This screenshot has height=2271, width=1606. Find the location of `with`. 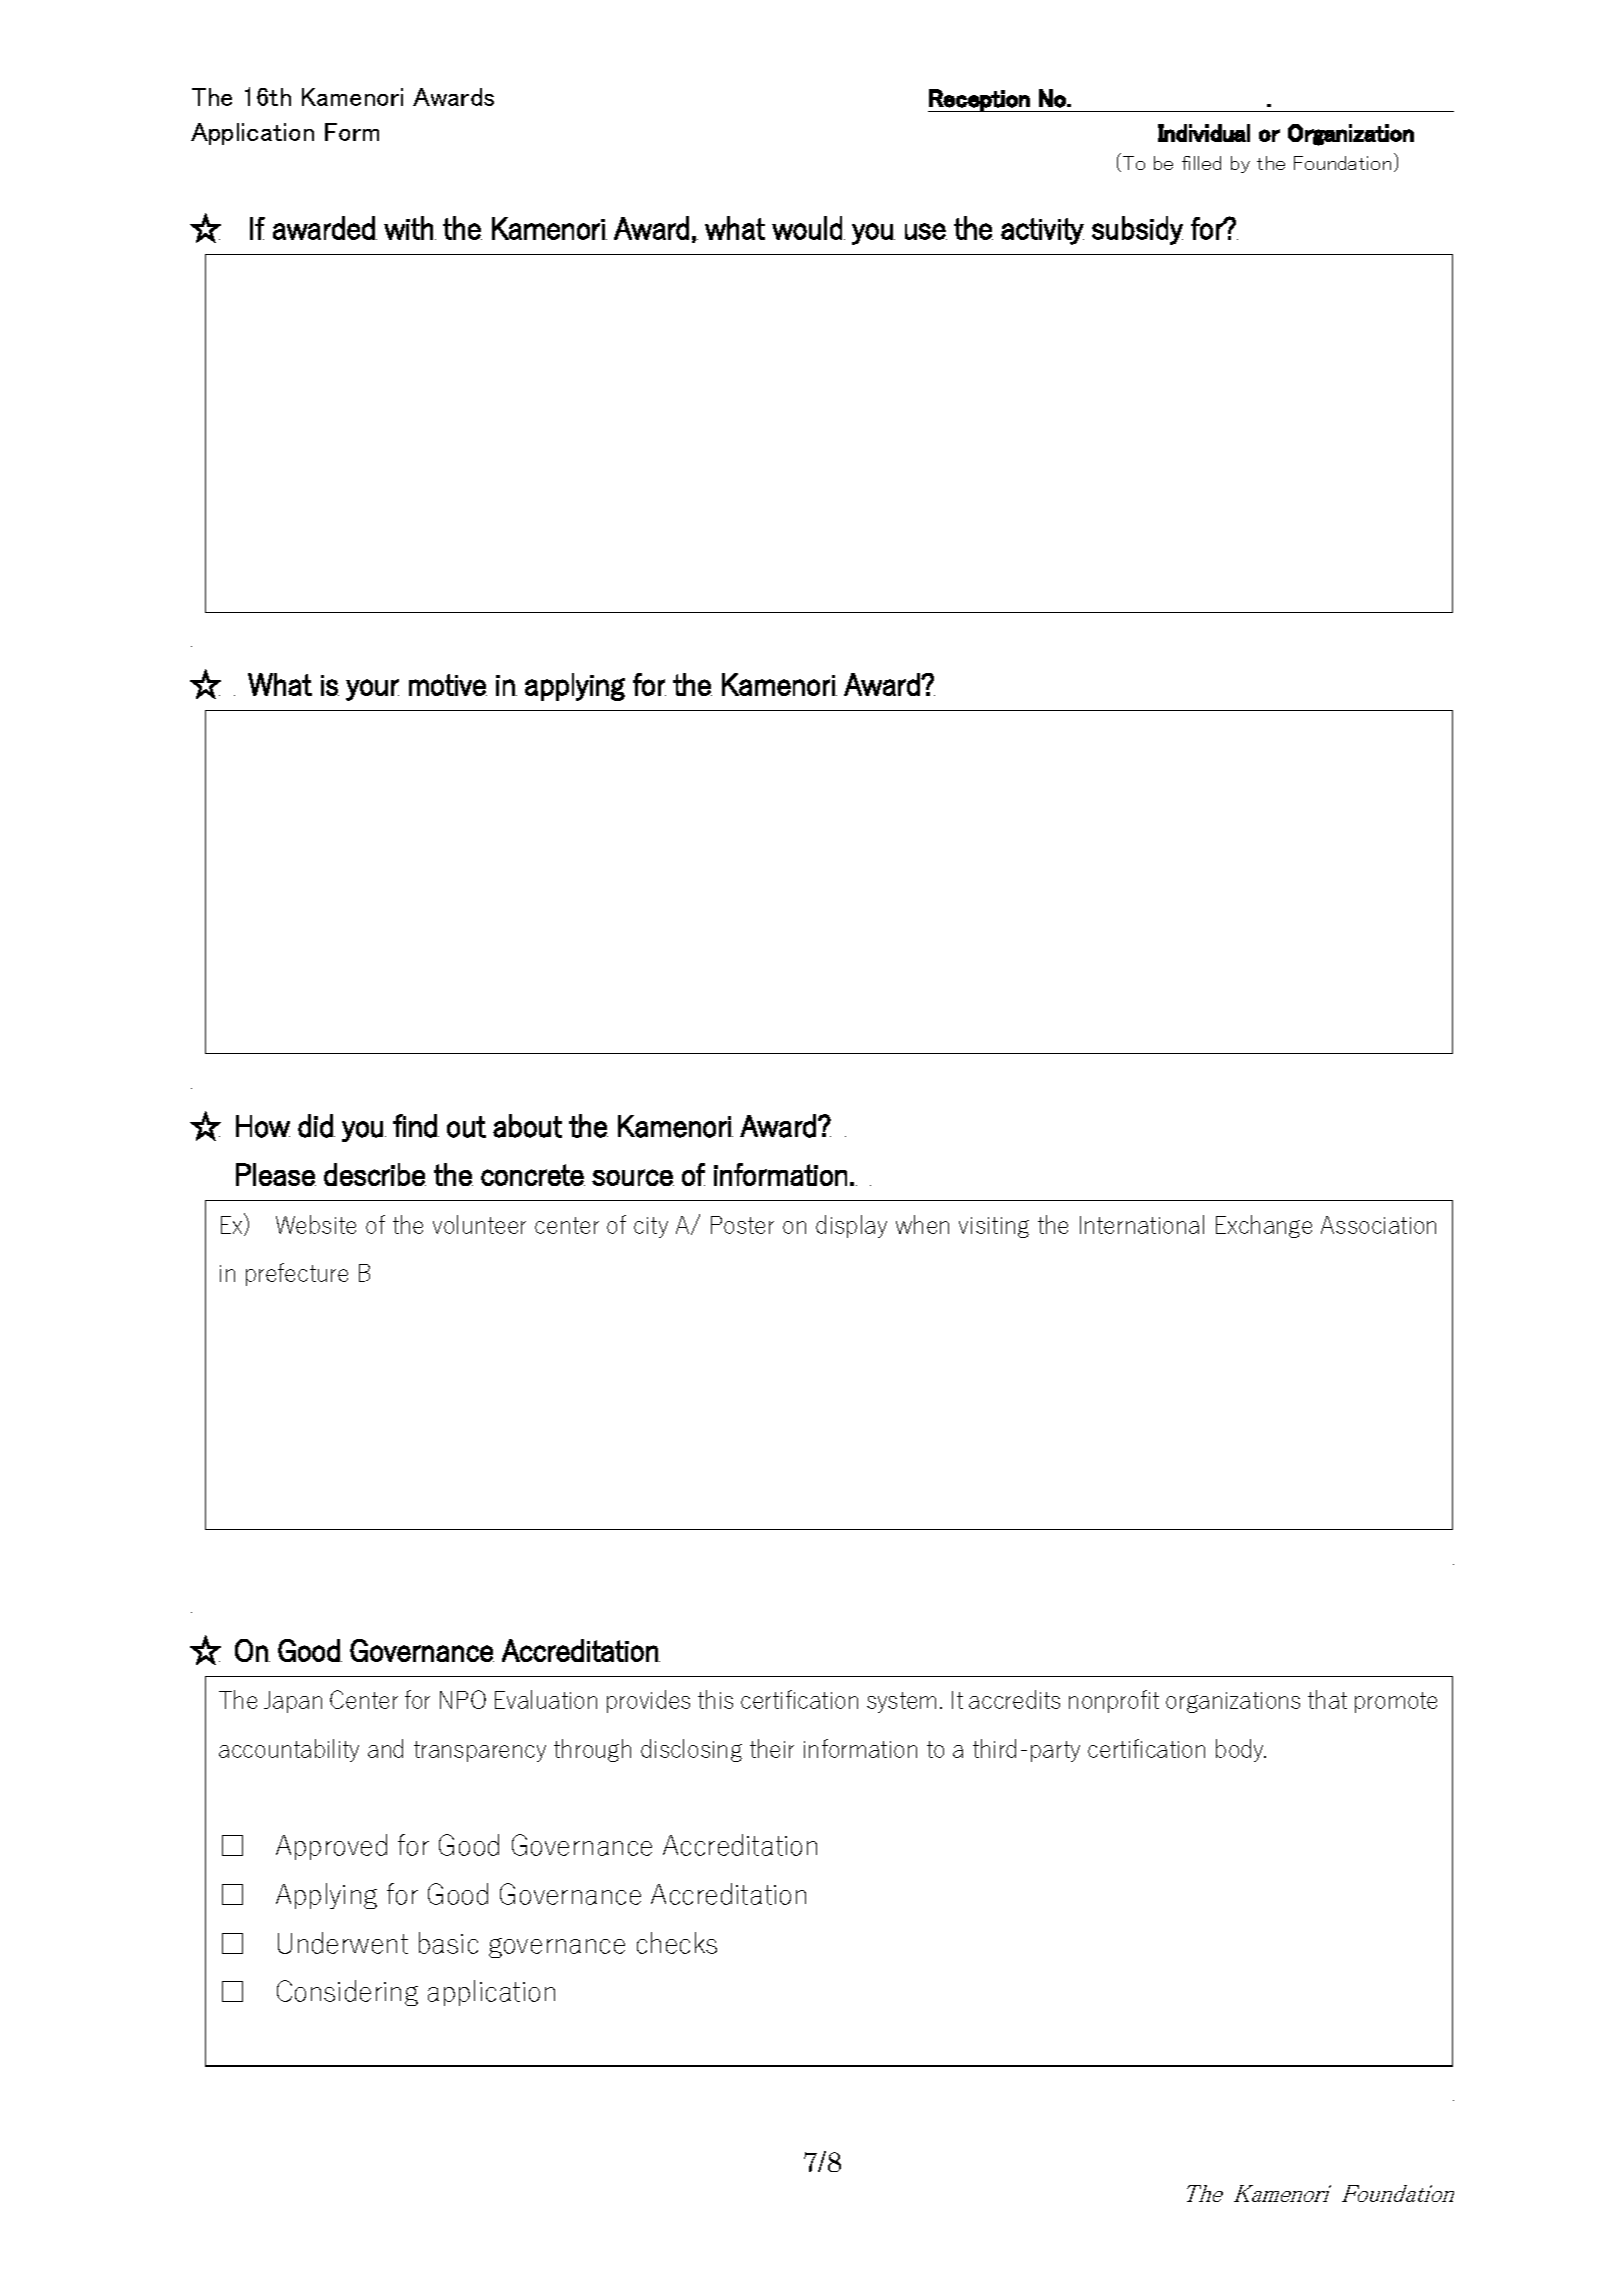

with is located at coordinates (408, 228).
